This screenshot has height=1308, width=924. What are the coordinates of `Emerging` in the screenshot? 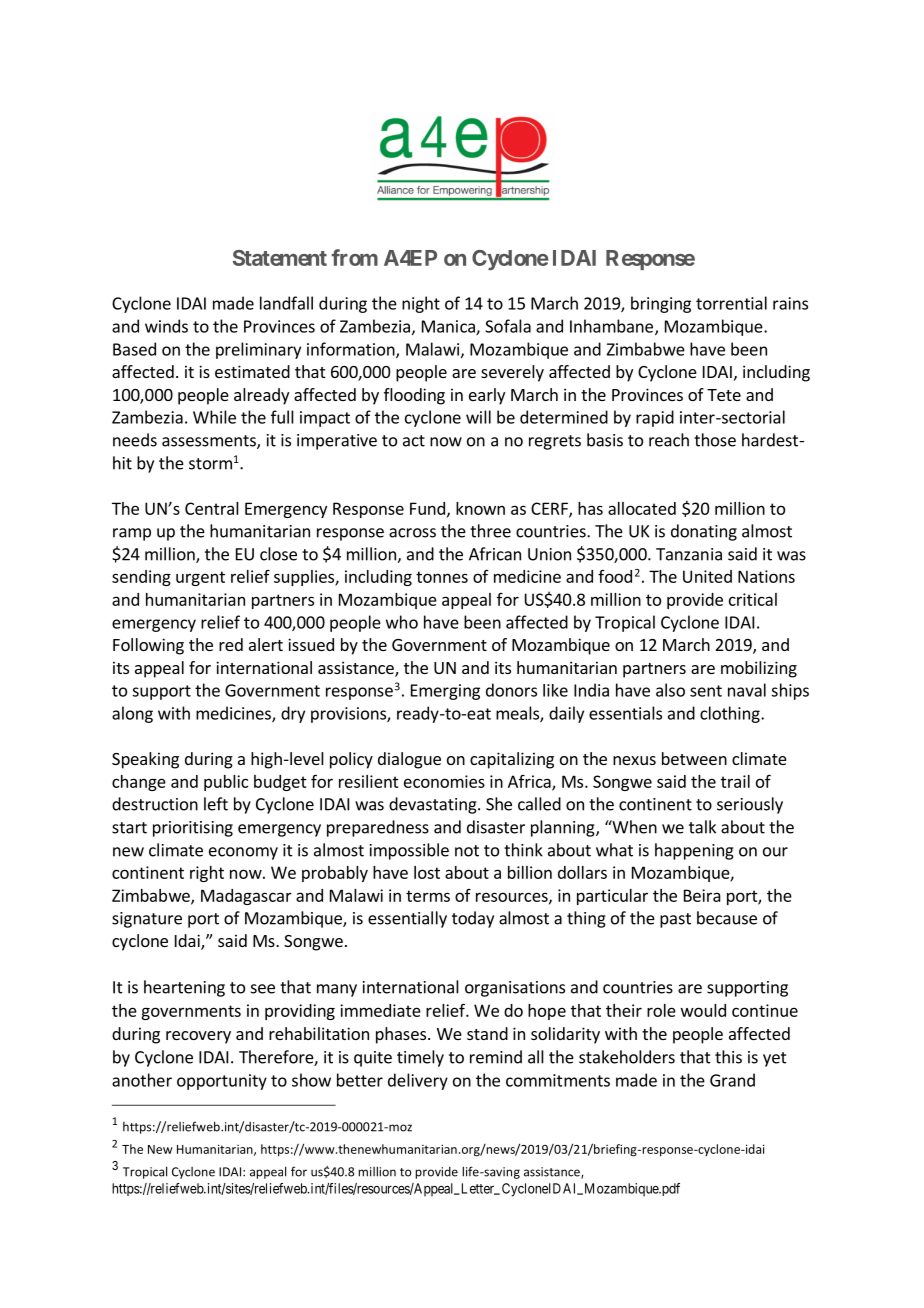 It's located at (445, 692).
